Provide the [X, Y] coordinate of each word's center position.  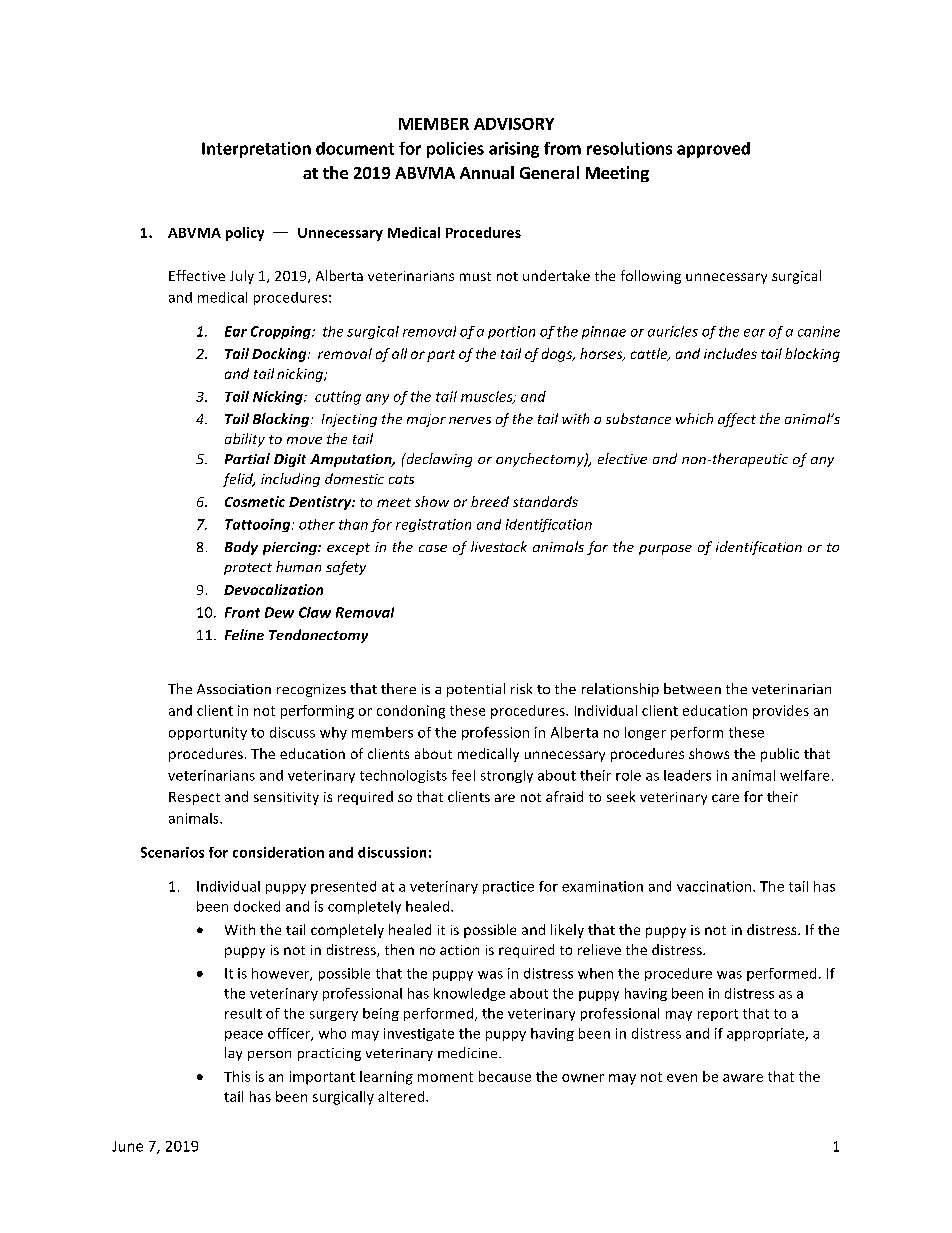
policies [455, 150]
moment [445, 1077]
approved [713, 150]
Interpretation [256, 150]
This [237, 1076]
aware [743, 1078]
